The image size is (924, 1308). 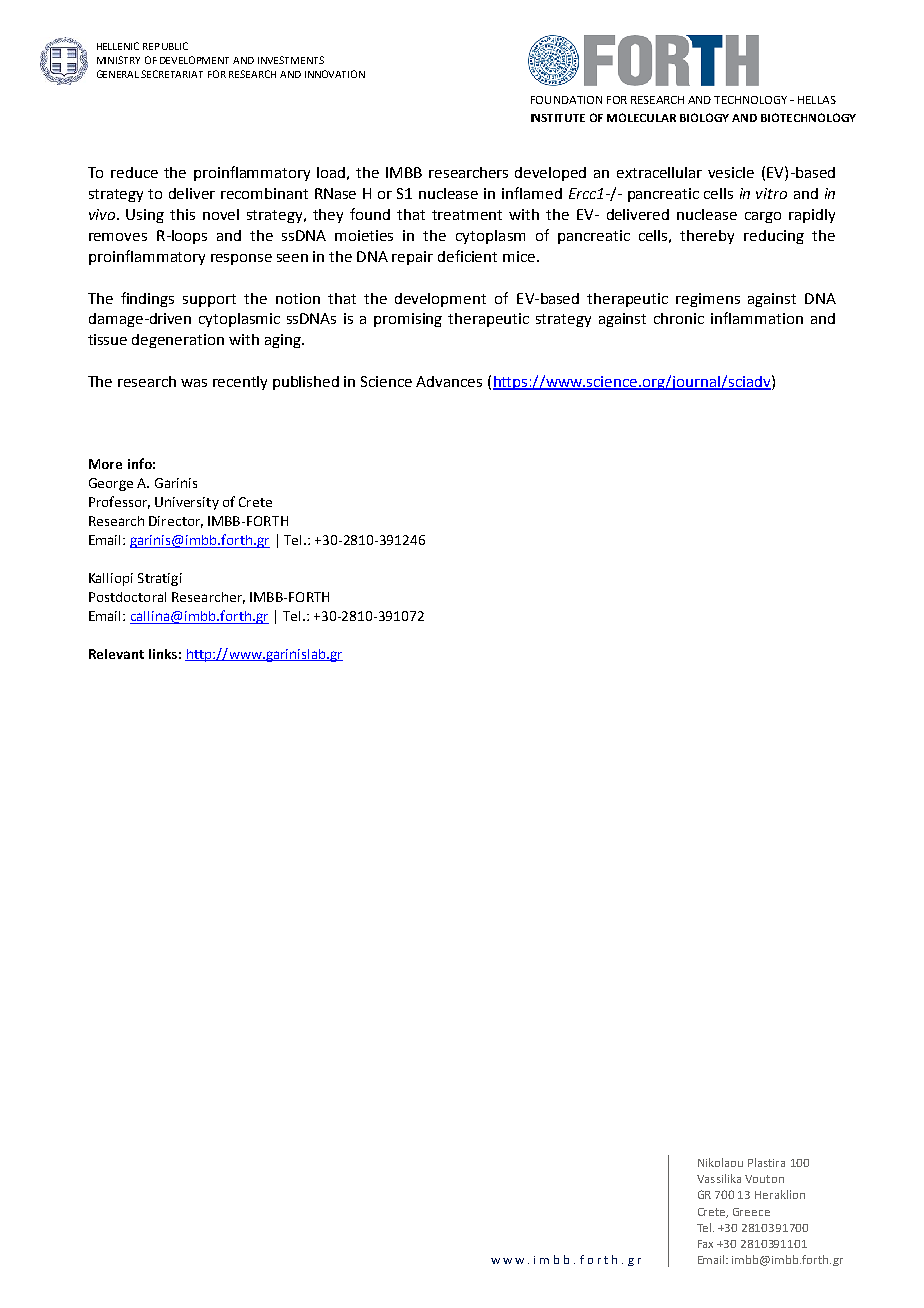 What do you see at coordinates (449, 381) in the screenshot?
I see `Advances` at bounding box center [449, 381].
